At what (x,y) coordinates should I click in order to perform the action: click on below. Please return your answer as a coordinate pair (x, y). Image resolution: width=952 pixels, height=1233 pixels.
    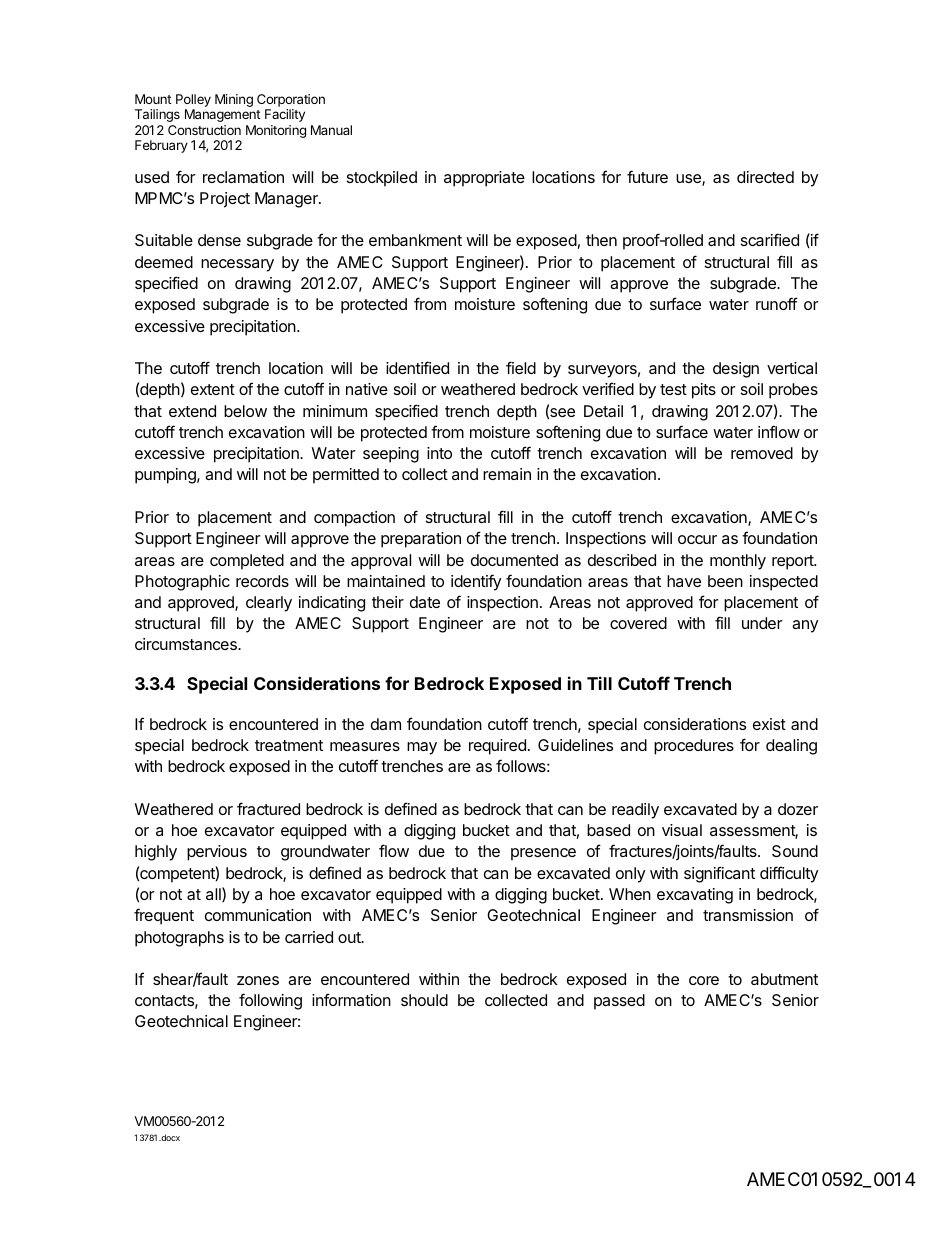
    Looking at the image, I should click on (245, 411).
